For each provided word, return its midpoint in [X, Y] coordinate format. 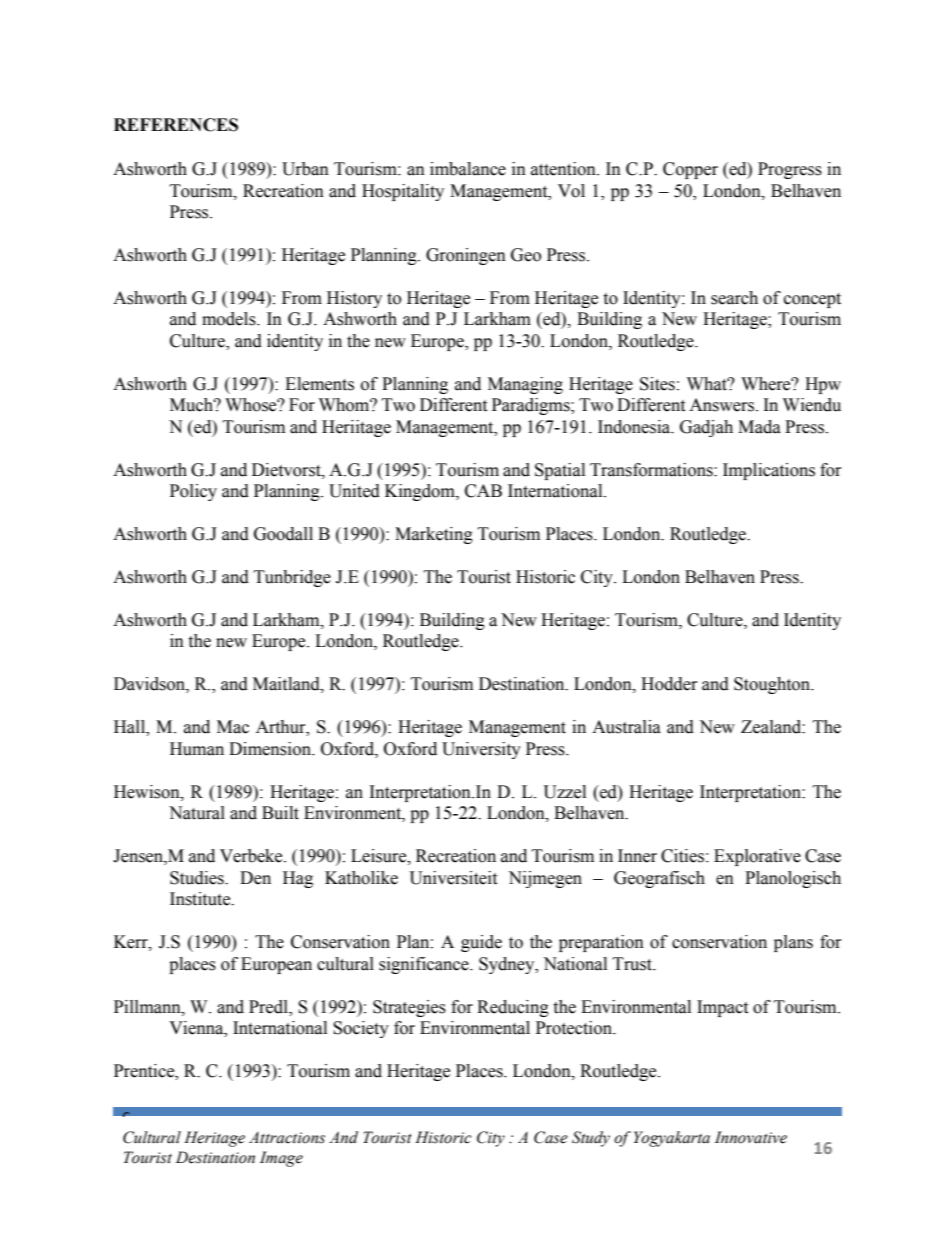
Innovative [751, 1137]
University [481, 750]
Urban [305, 169]
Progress [790, 170]
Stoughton [773, 685]
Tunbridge [292, 578]
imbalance [468, 169]
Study [591, 1139]
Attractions [287, 1138]
